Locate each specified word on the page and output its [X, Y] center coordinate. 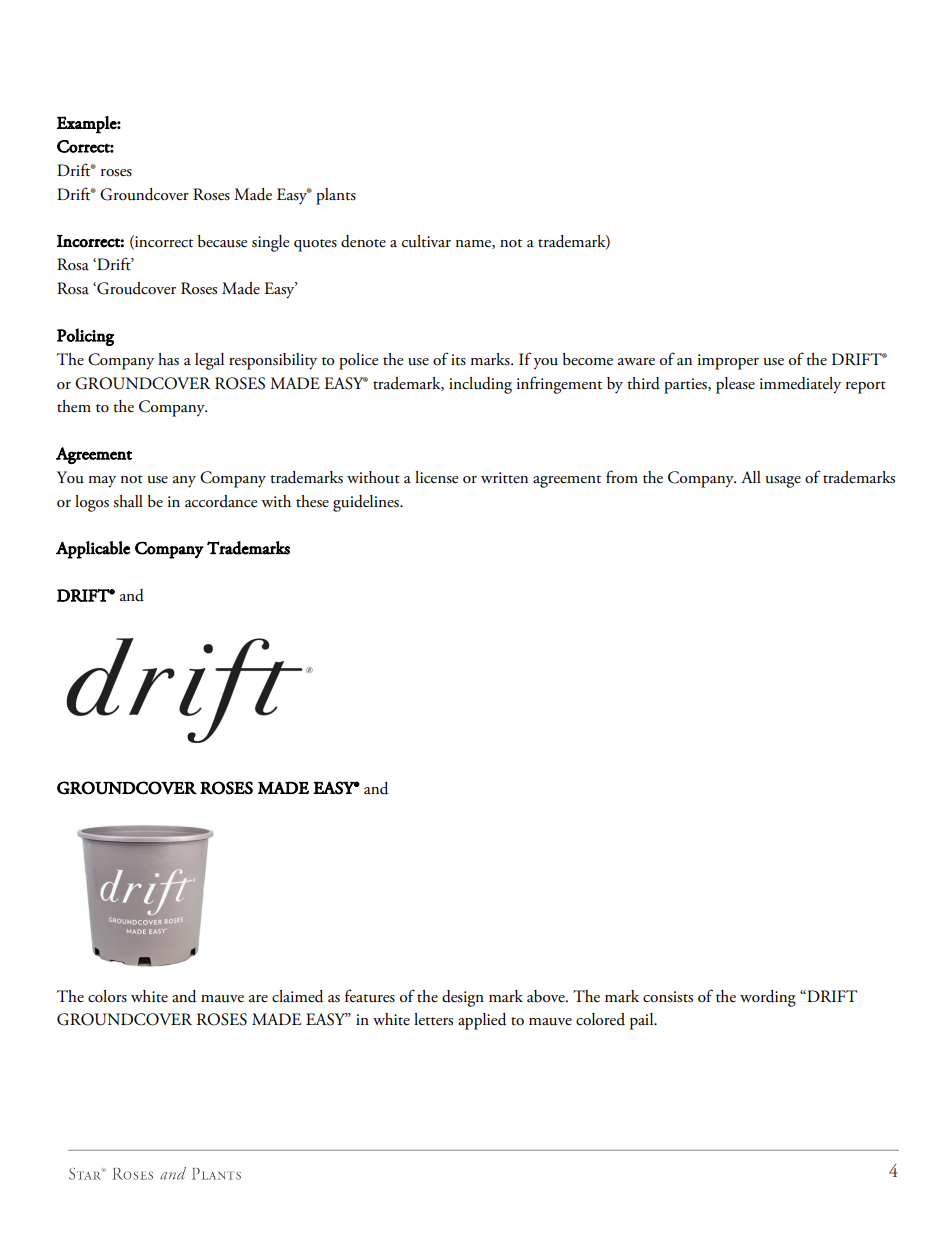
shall [128, 501]
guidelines [367, 503]
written [504, 478]
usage [783, 482]
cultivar [426, 241]
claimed [297, 996]
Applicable [93, 550]
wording [768, 998]
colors [107, 996]
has [168, 359]
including [480, 385]
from [622, 477]
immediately [800, 385]
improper [728, 362]
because [222, 241]
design [463, 998]
